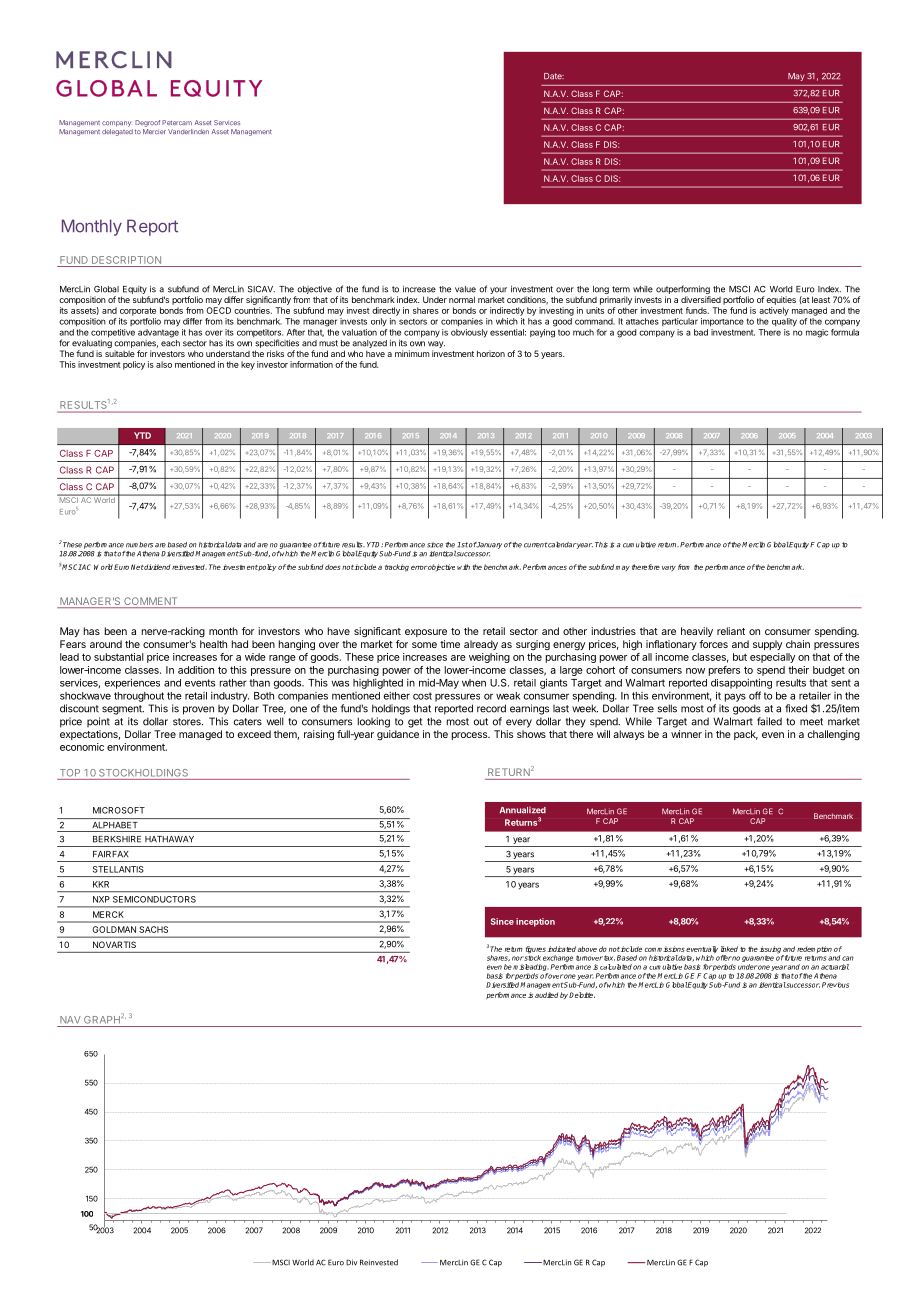  I want to click on vary, so click(669, 568).
